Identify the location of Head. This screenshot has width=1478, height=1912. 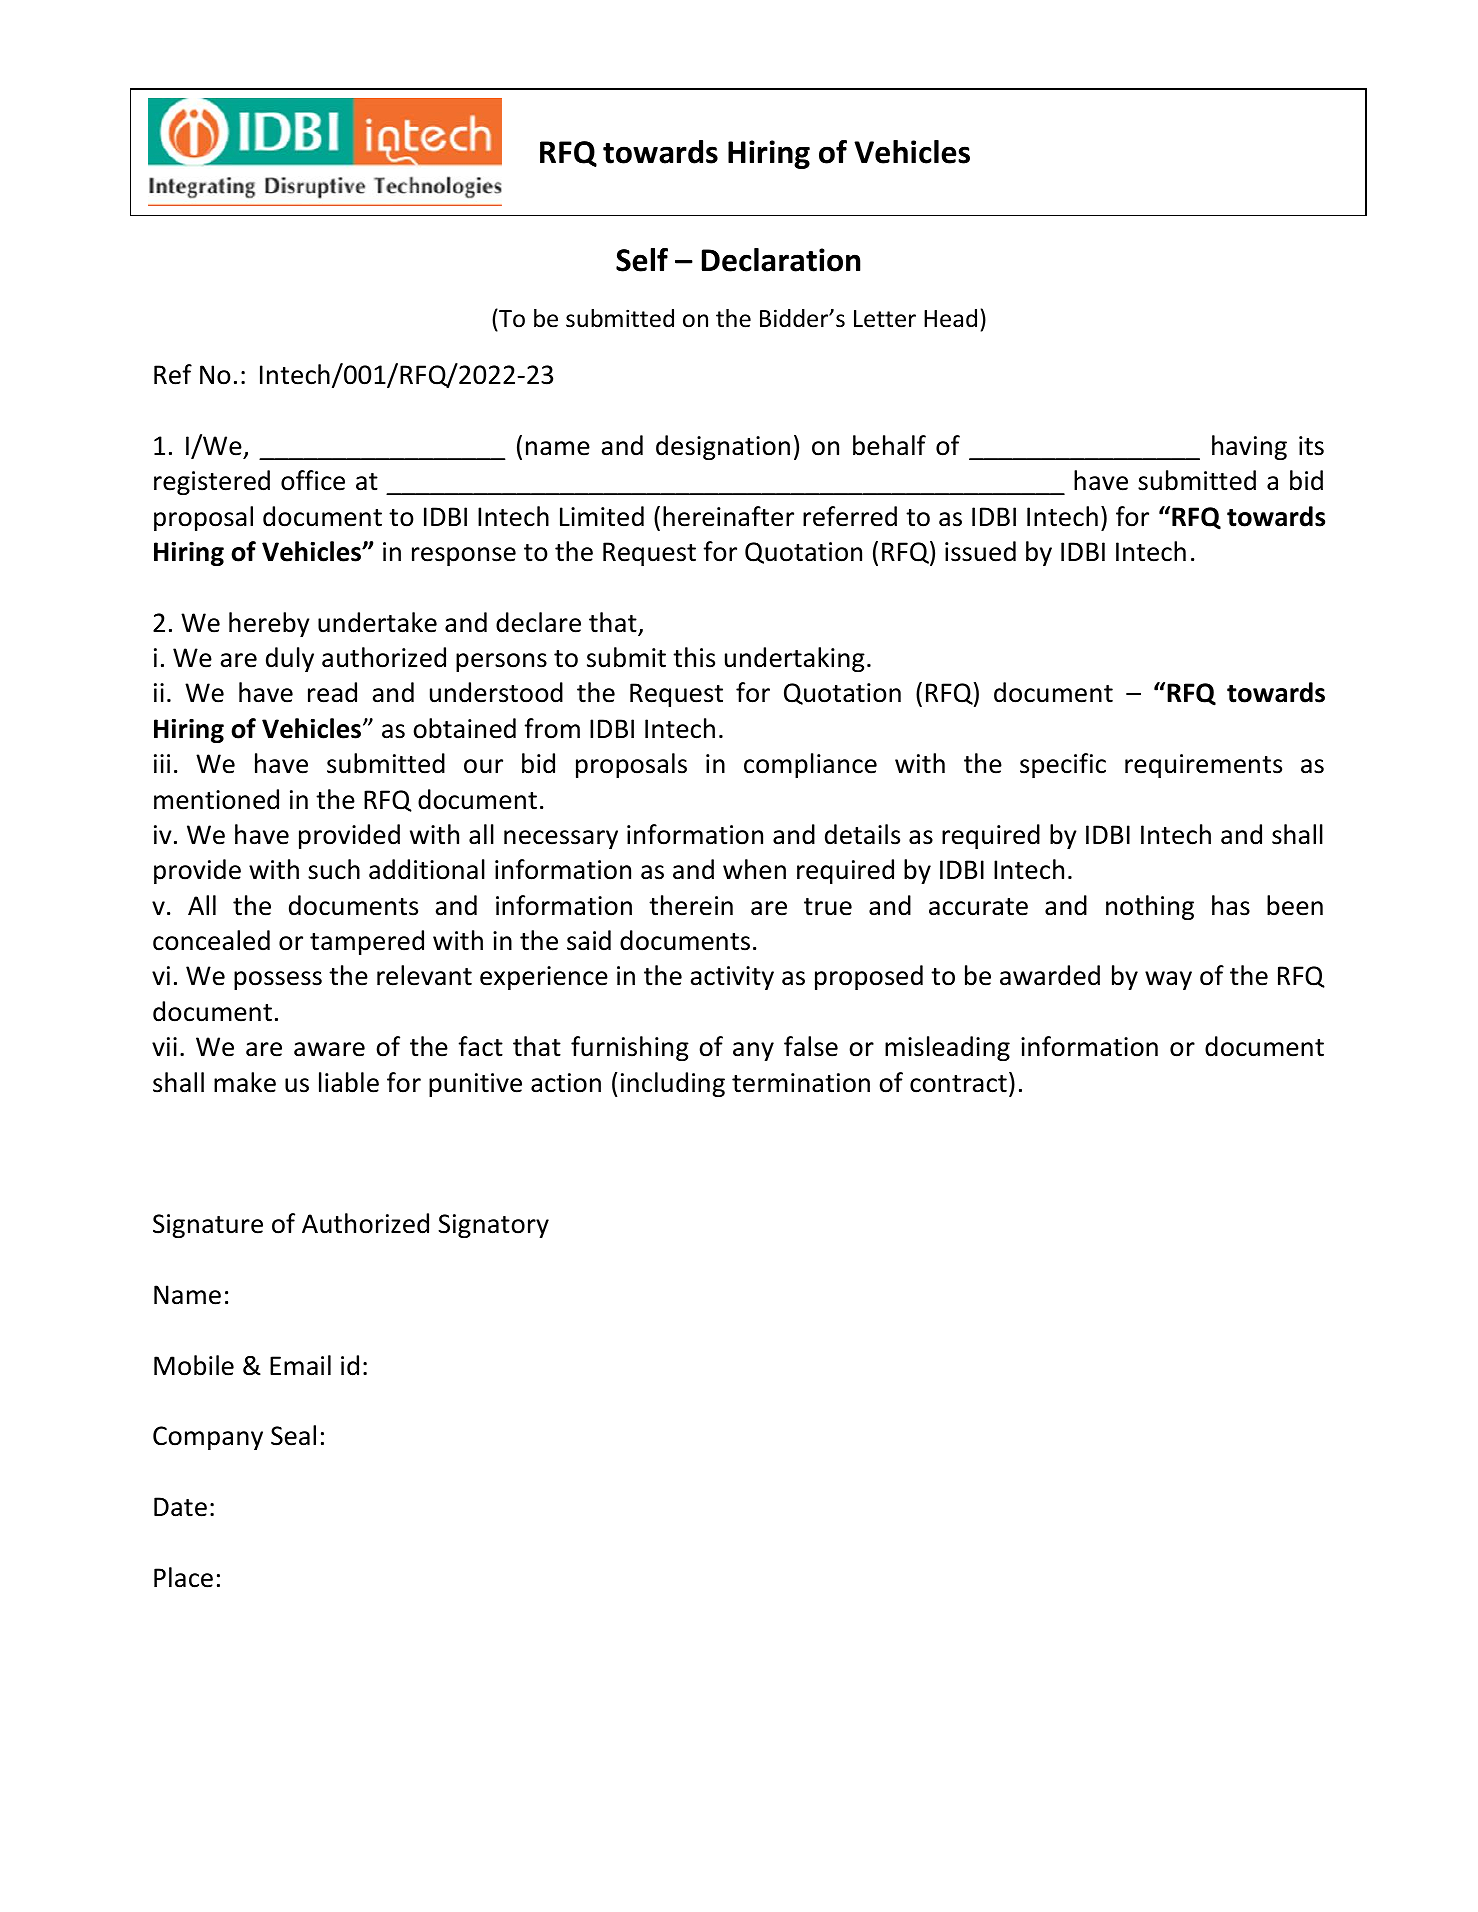
(950, 318).
